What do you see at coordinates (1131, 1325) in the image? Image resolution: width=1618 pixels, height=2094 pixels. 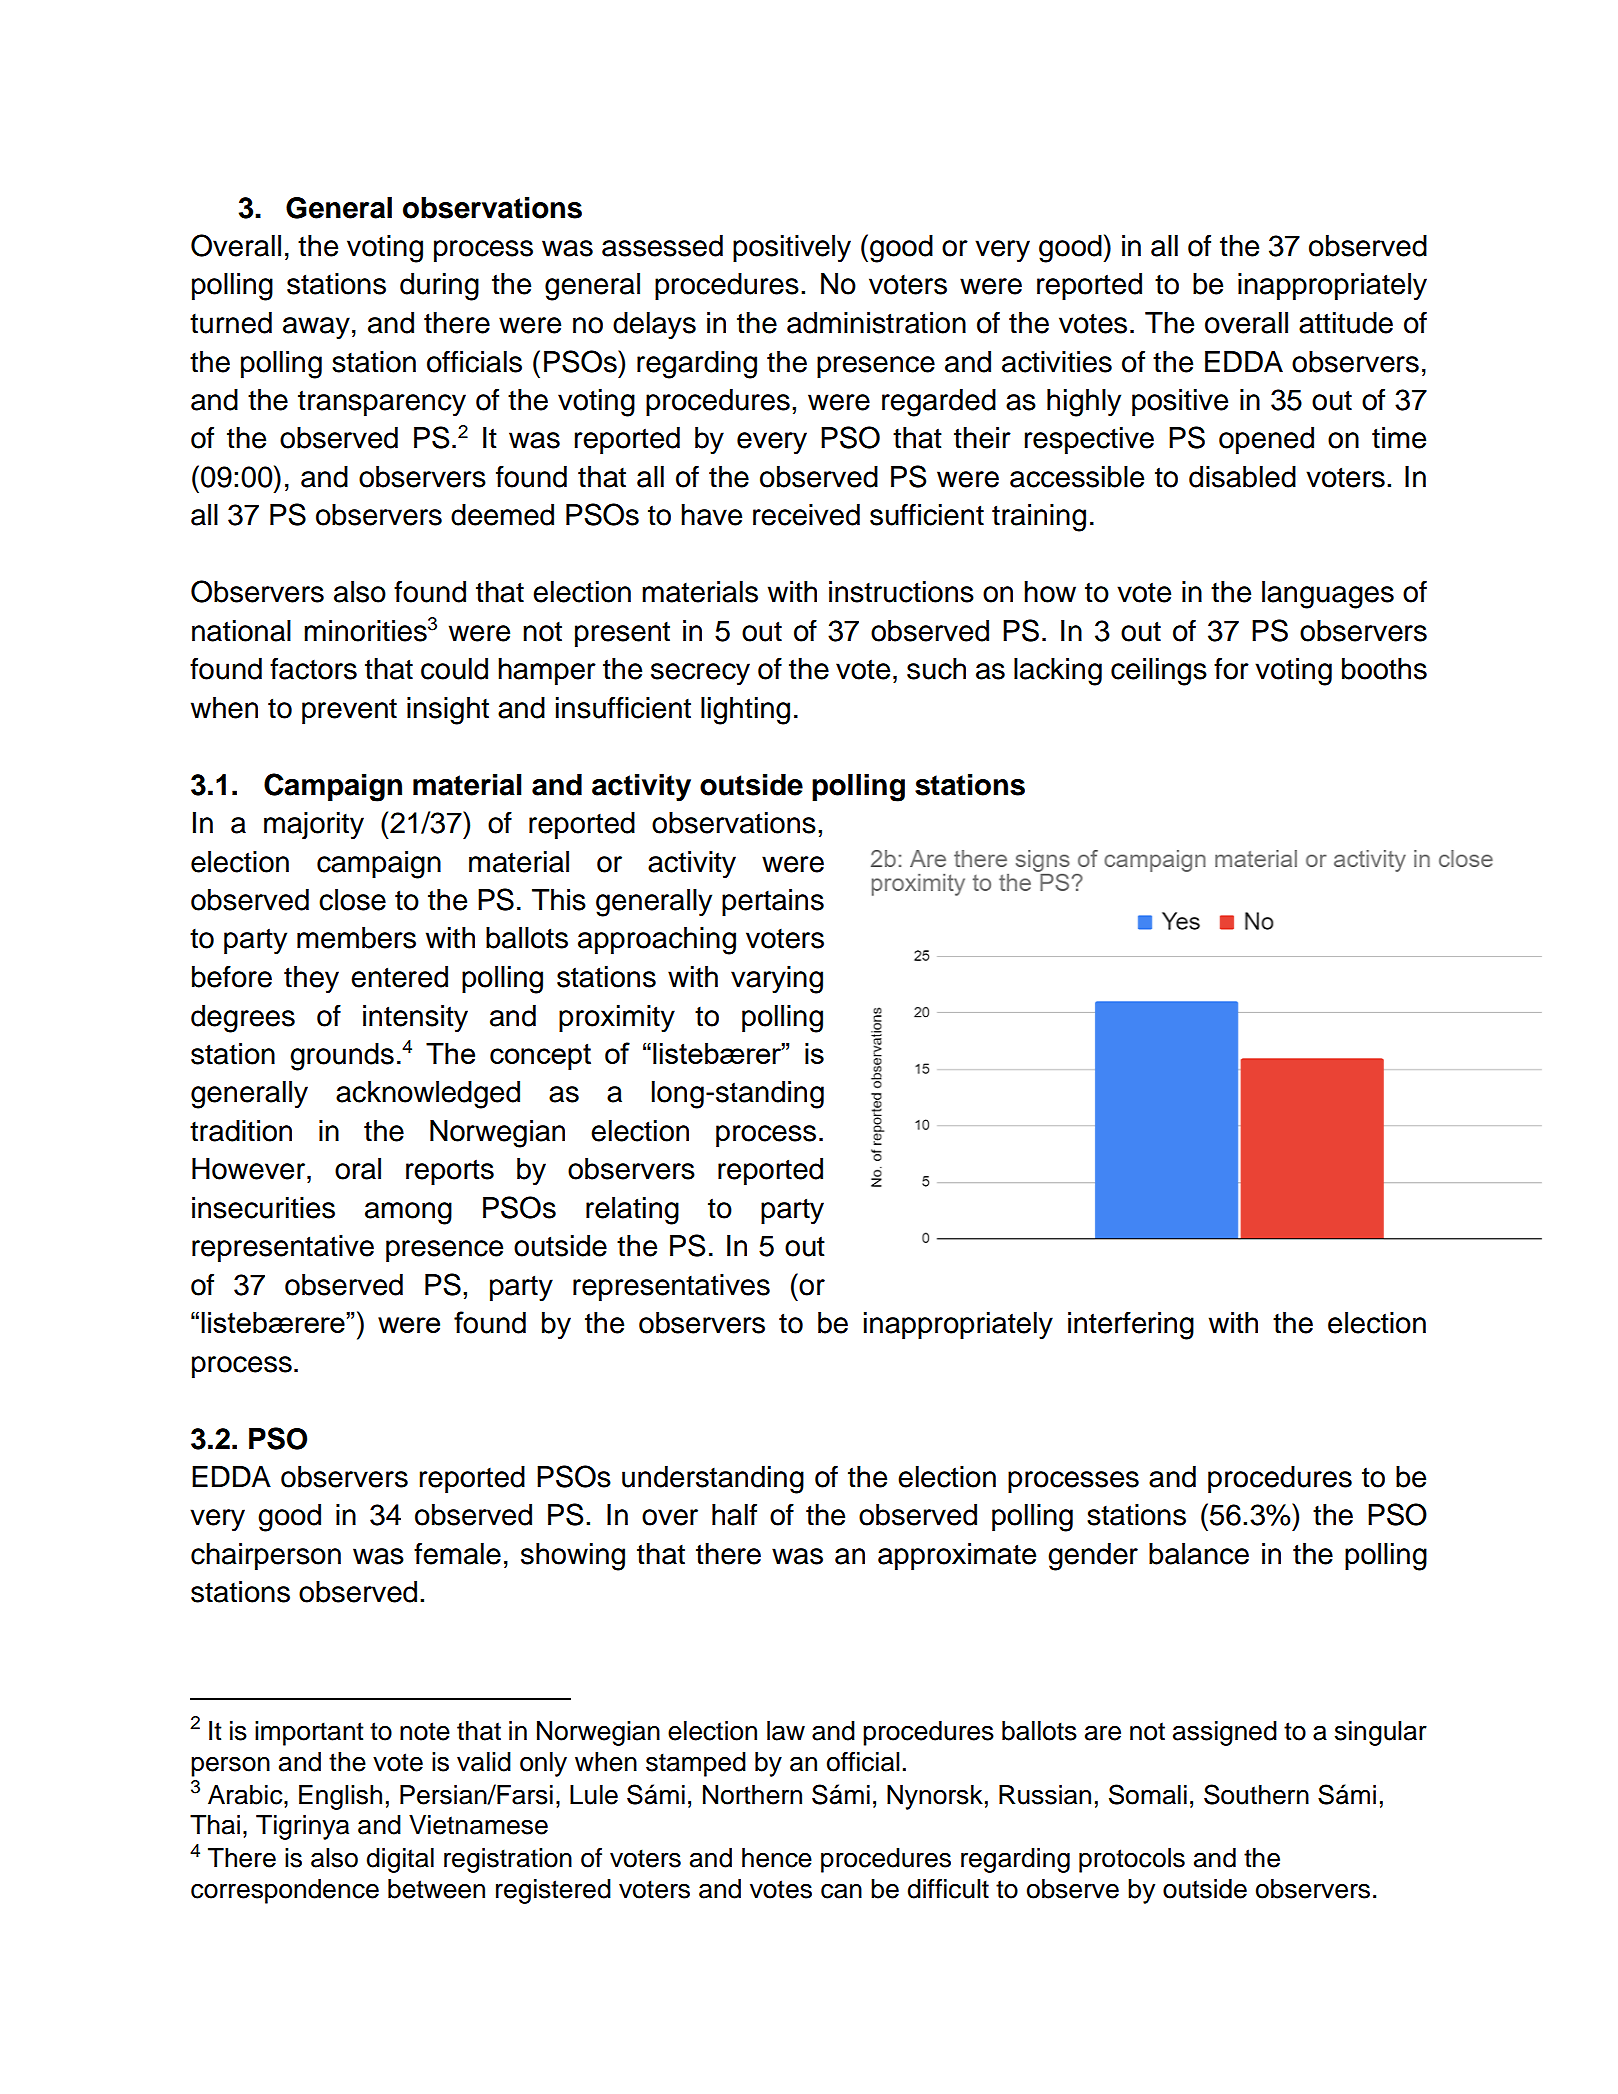 I see `interfering` at bounding box center [1131, 1325].
